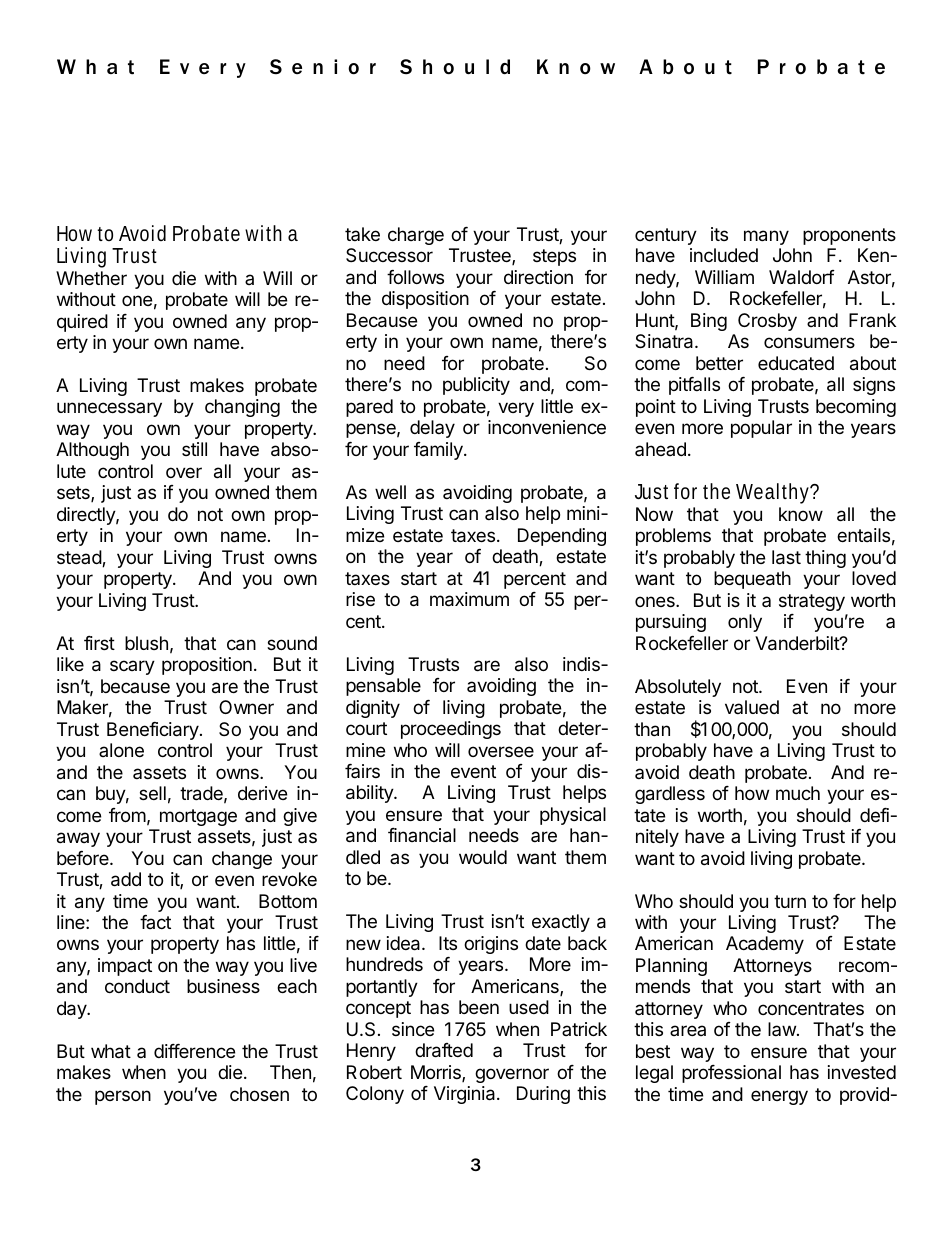  Describe the element at coordinates (802, 277) in the screenshot. I see `Waldorf` at that location.
